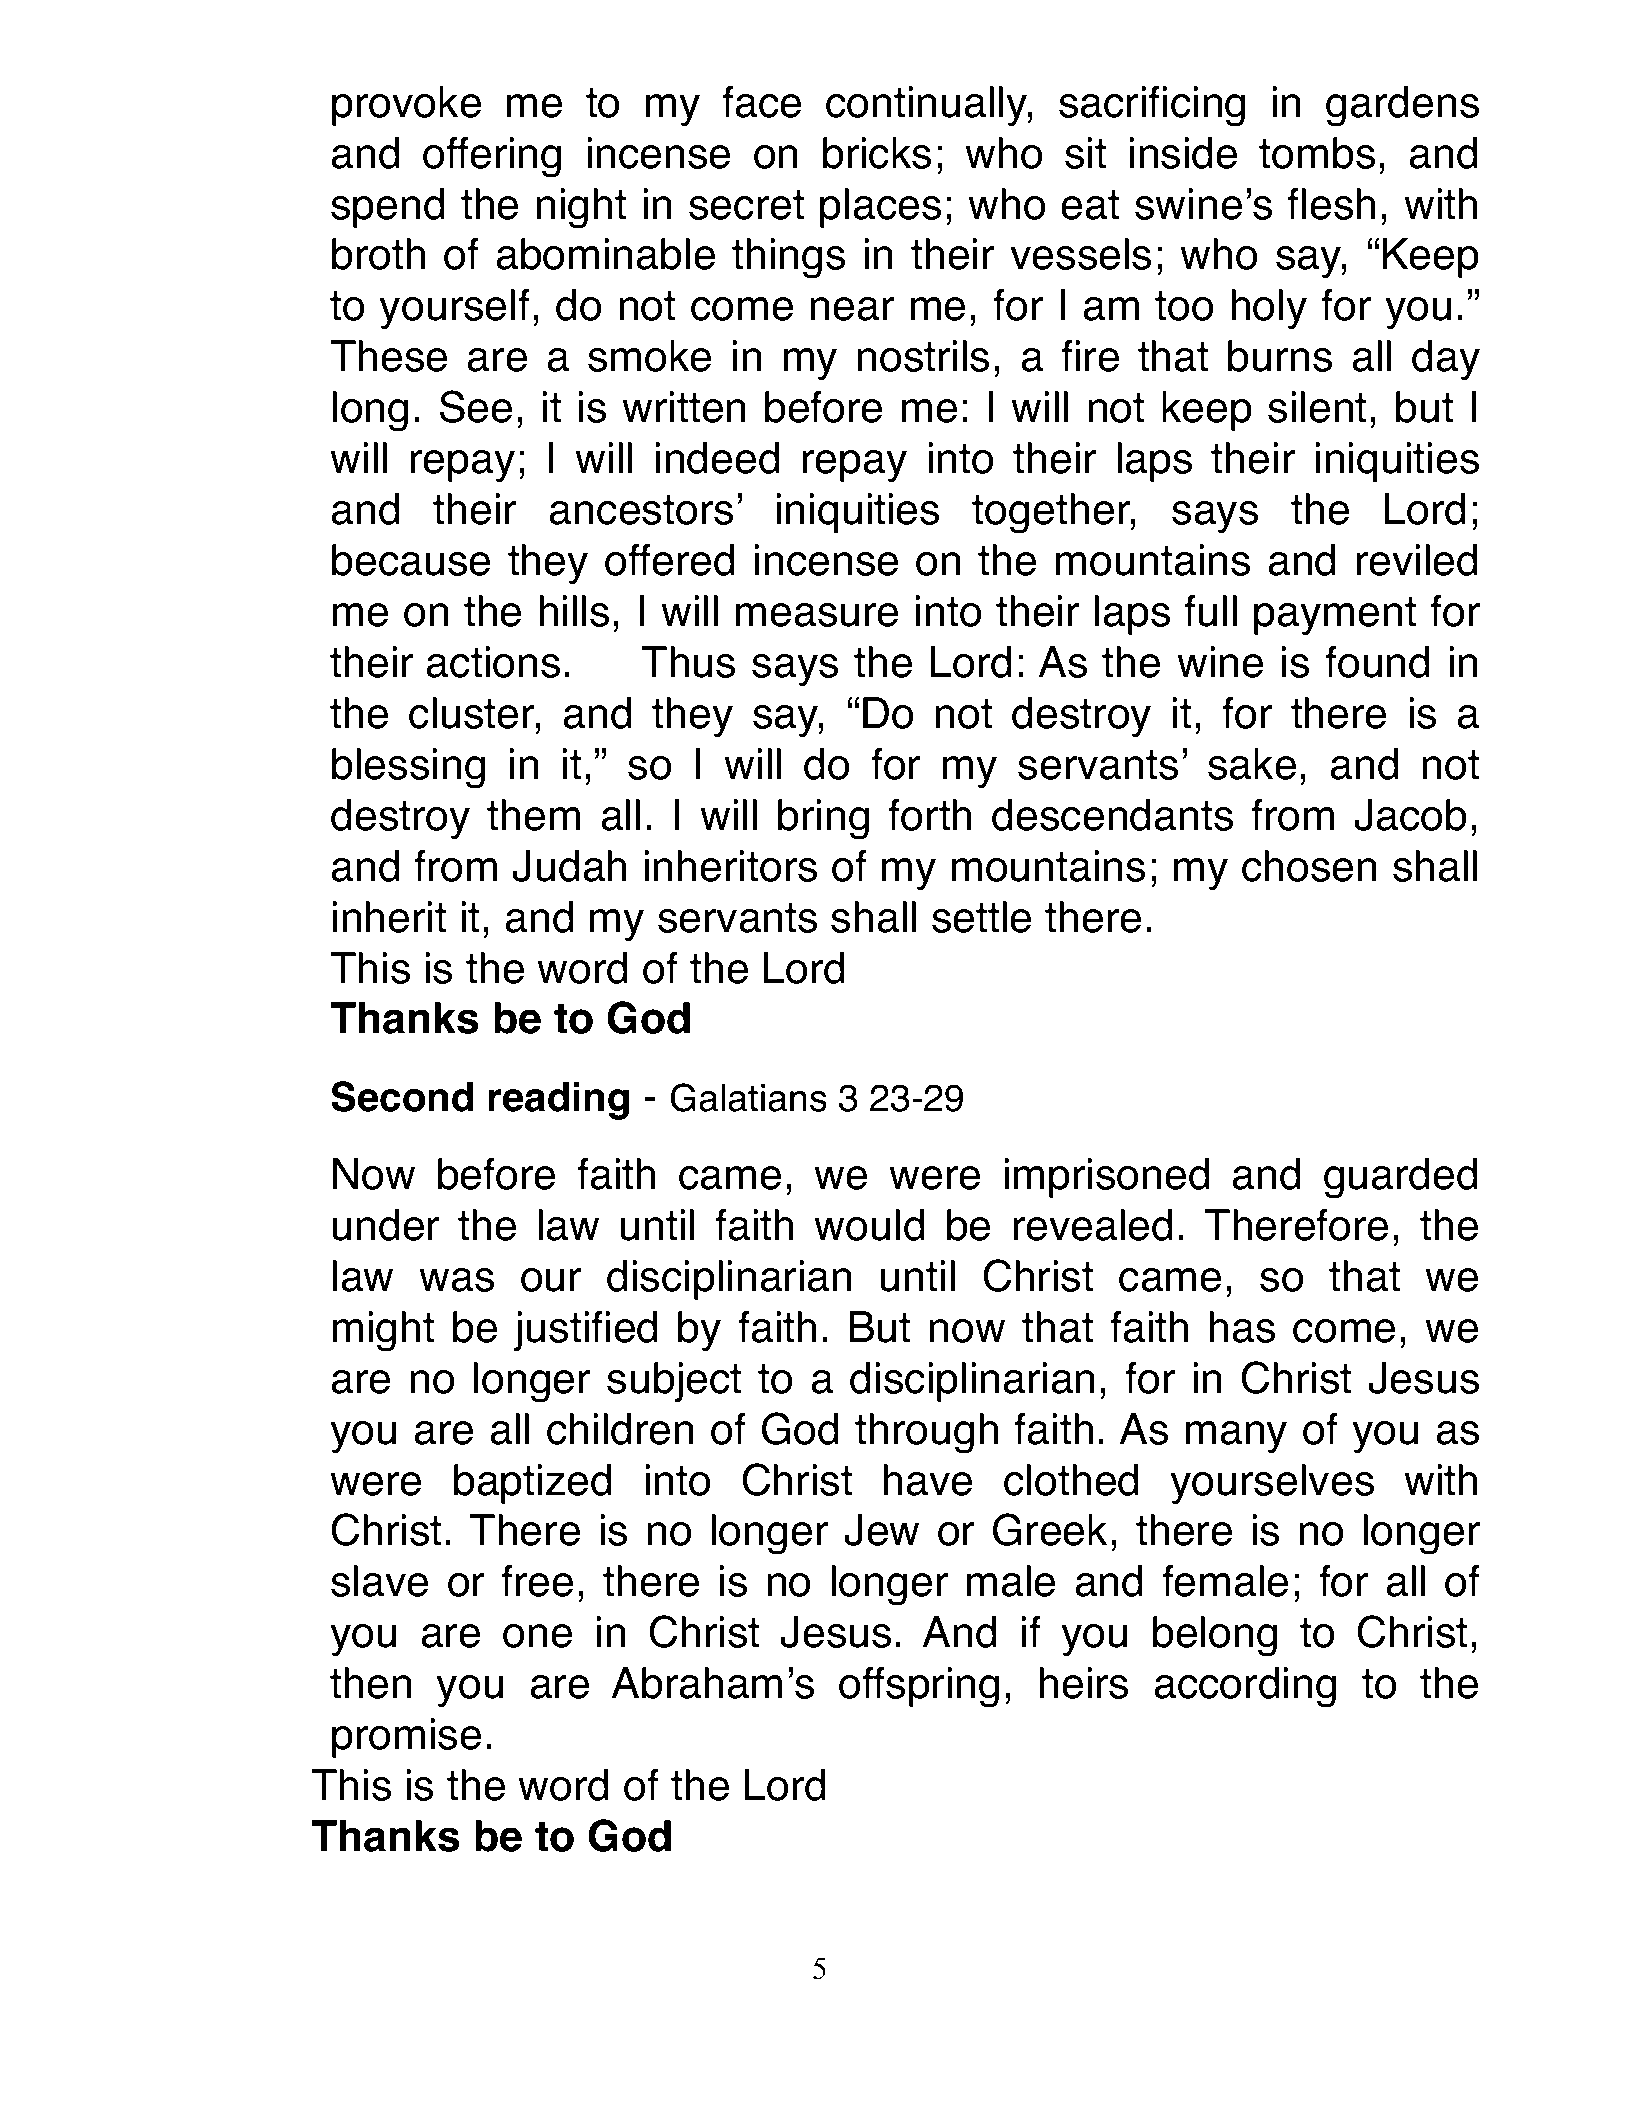 The width and height of the screenshot is (1640, 2123). I want to click on tombs, so click(1317, 153).
